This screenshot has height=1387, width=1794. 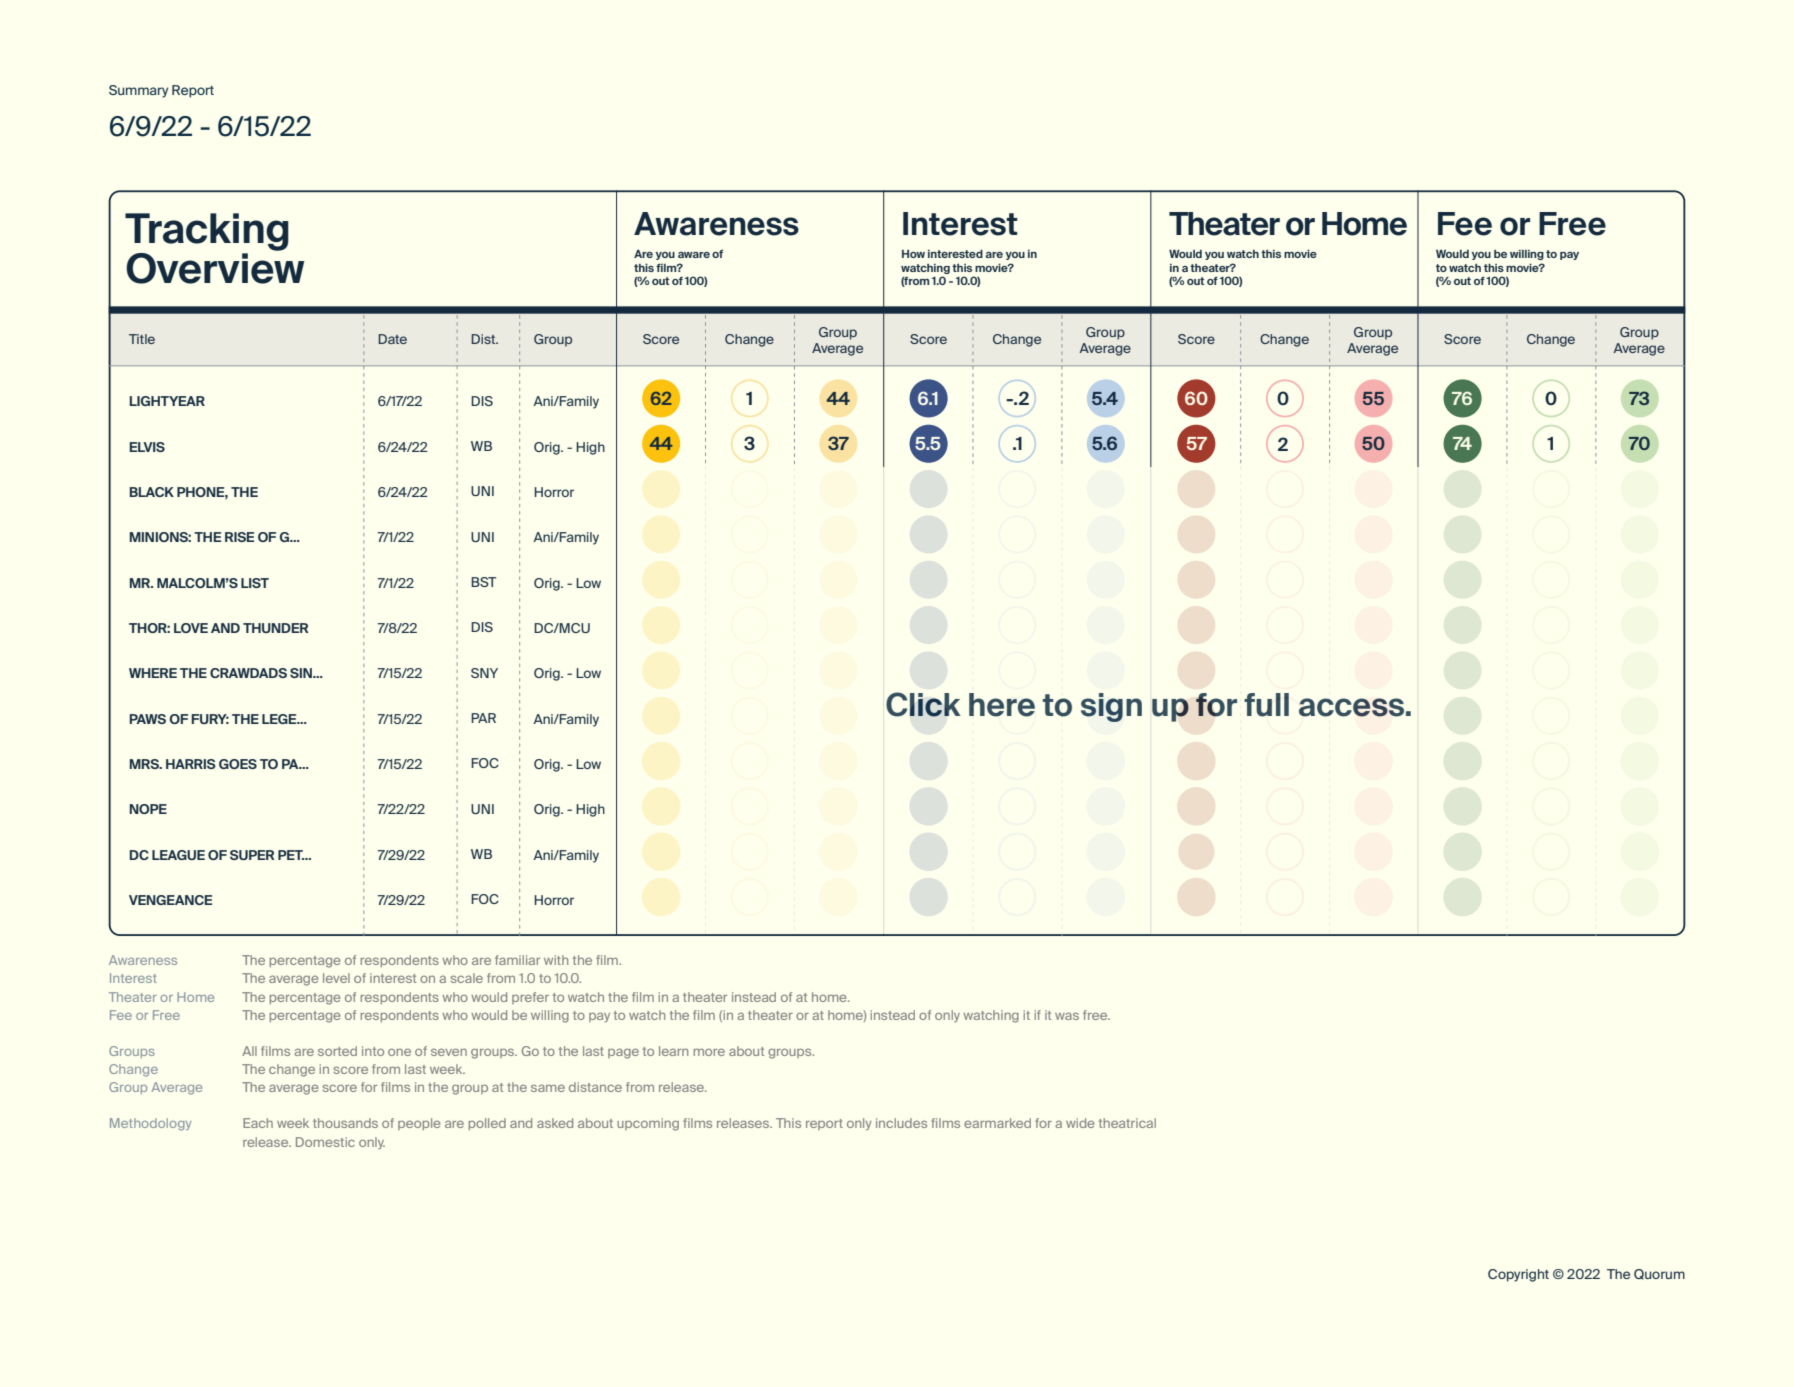 I want to click on was, so click(x=1067, y=1016).
